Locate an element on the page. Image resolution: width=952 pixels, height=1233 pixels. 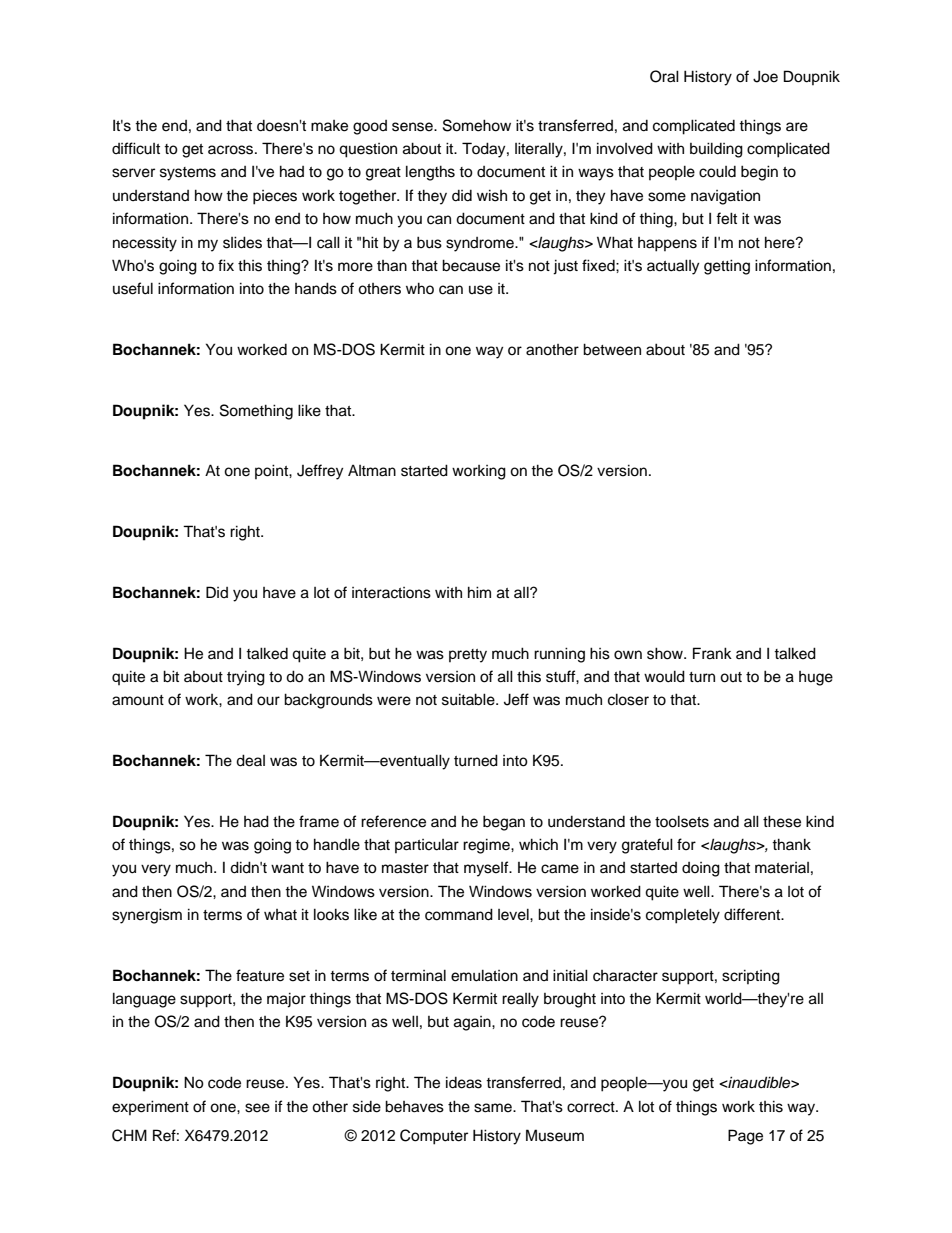
Joe is located at coordinates (765, 76).
